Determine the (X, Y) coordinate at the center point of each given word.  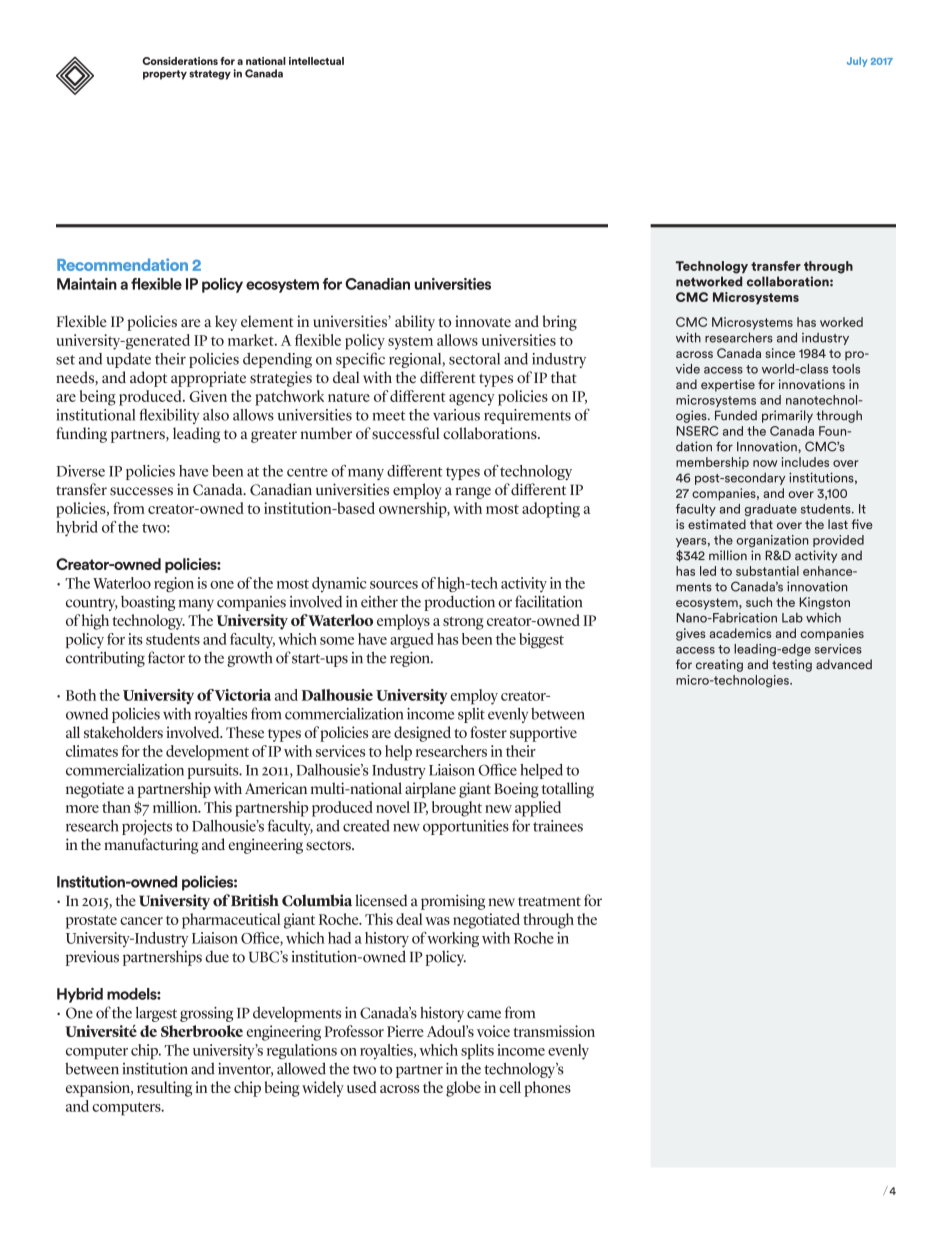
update (128, 360)
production (459, 603)
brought (457, 809)
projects (147, 827)
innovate (483, 321)
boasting (148, 603)
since (780, 353)
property (165, 75)
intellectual (316, 61)
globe (463, 1089)
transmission (554, 1031)
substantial (767, 571)
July (857, 62)
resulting (164, 1089)
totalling (568, 790)
